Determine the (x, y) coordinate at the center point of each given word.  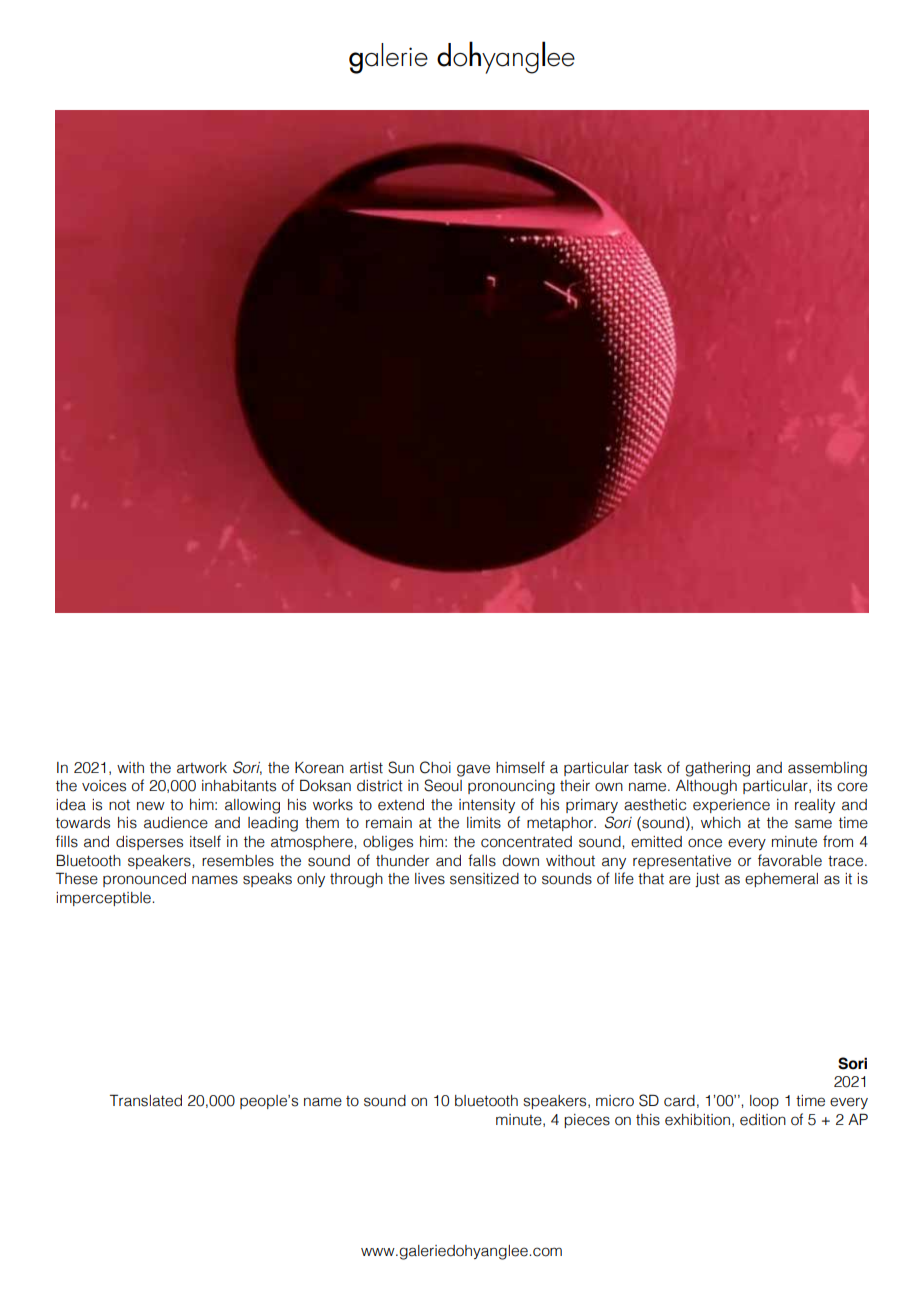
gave (473, 770)
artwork (202, 768)
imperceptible (104, 899)
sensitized (484, 879)
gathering (717, 769)
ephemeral (781, 880)
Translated (146, 1100)
